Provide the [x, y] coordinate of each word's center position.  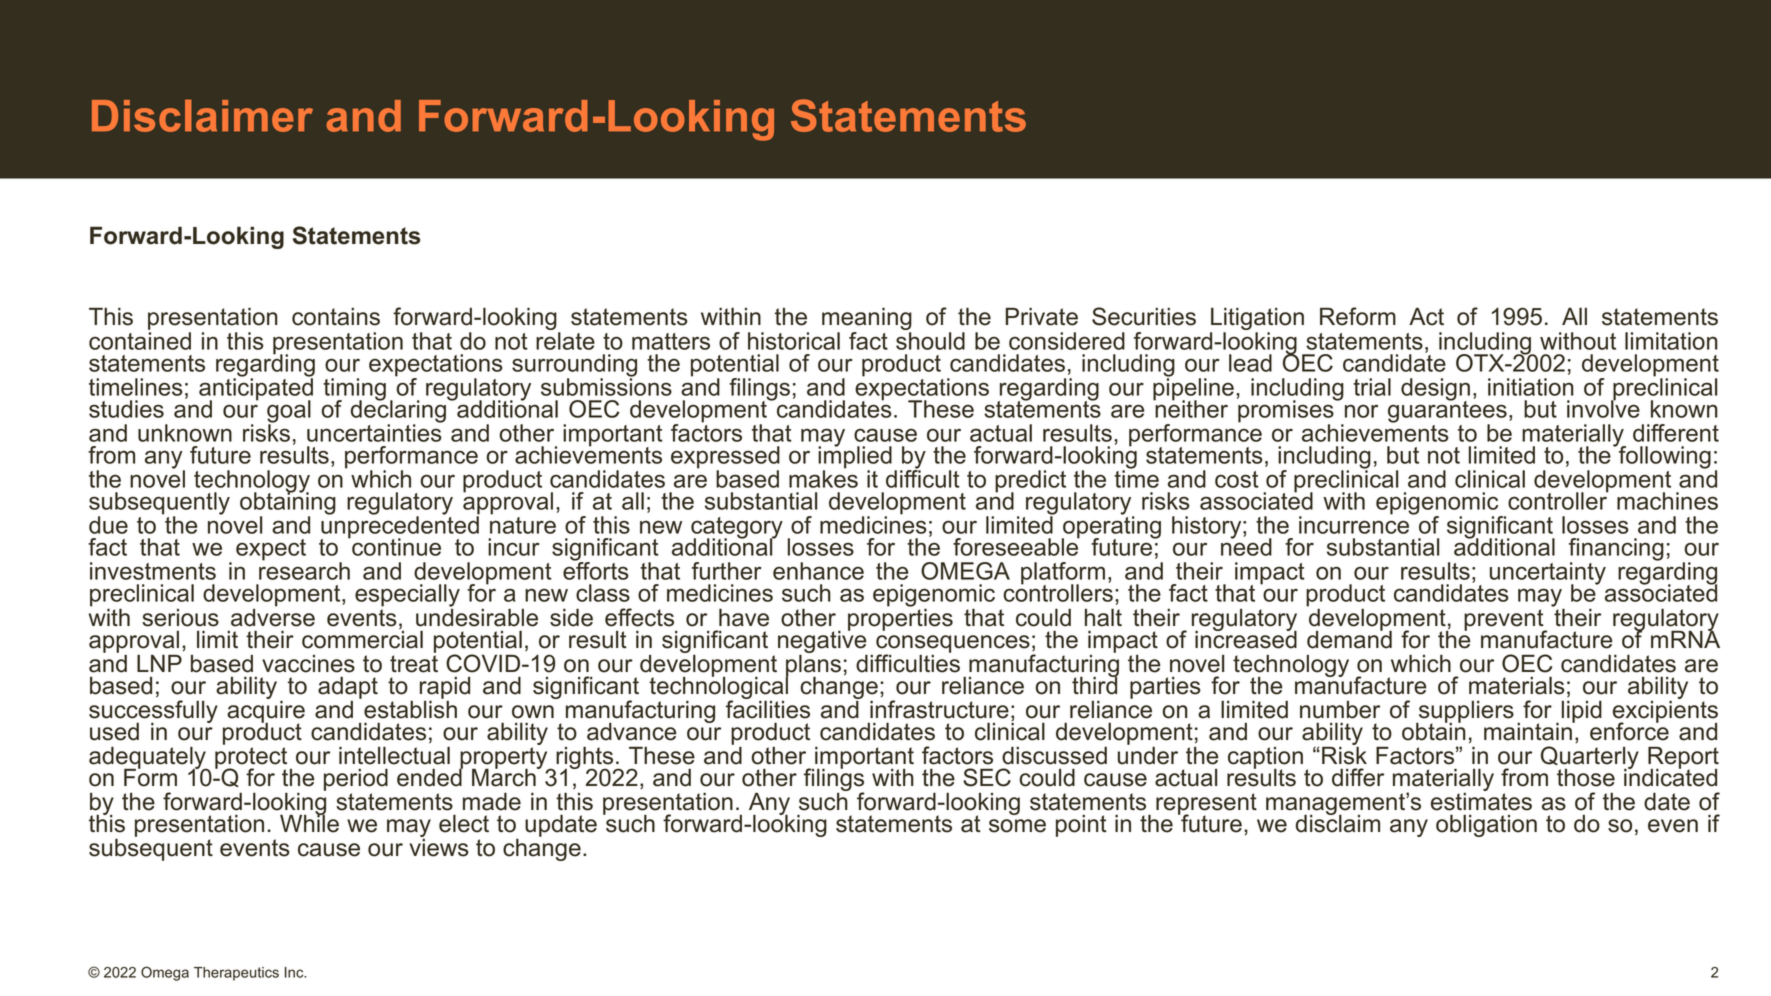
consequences [953, 645]
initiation [1531, 387]
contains [336, 317]
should [930, 341]
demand [1349, 638]
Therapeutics [236, 974]
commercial [362, 638]
